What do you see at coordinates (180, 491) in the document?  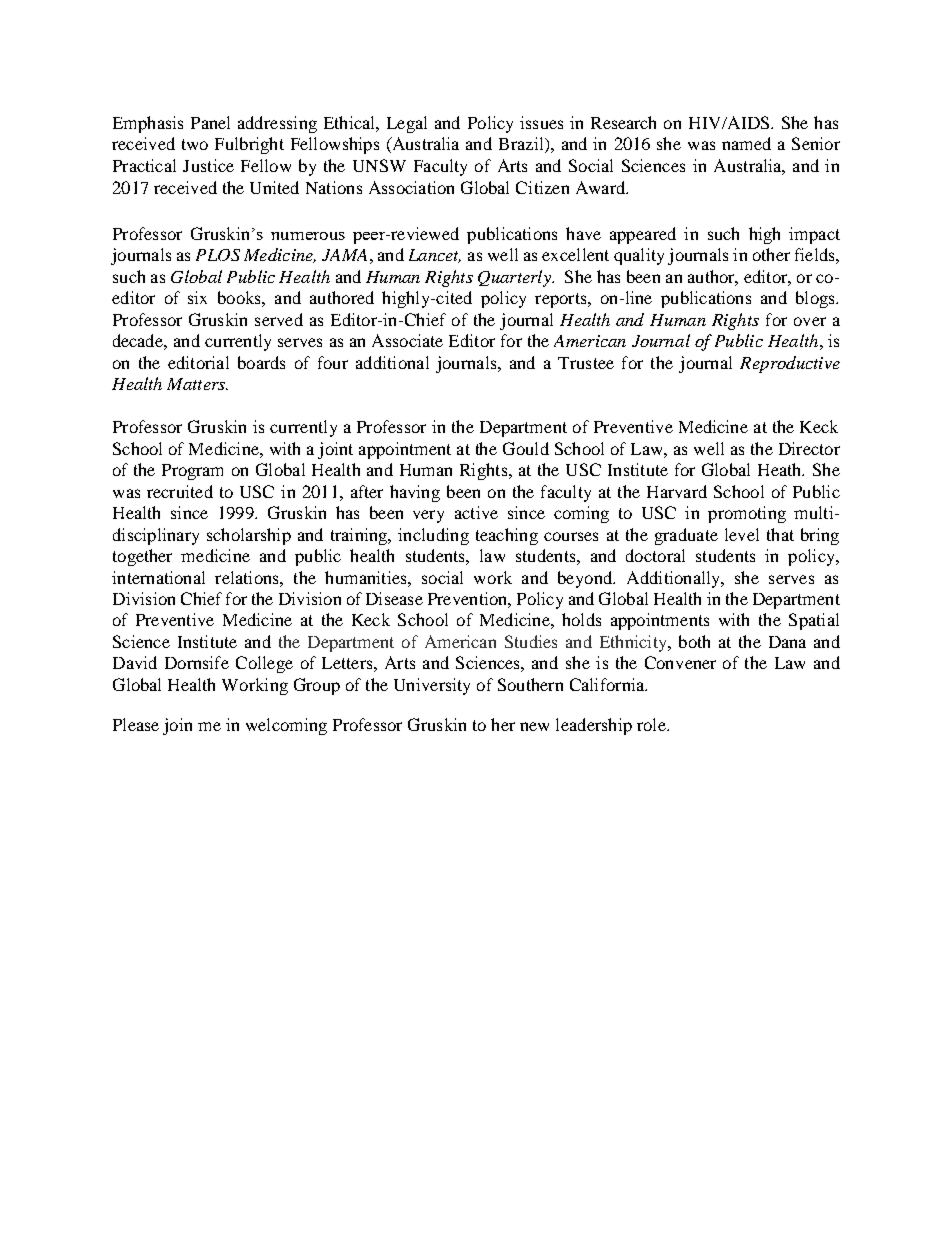 I see `recruited` at bounding box center [180, 491].
